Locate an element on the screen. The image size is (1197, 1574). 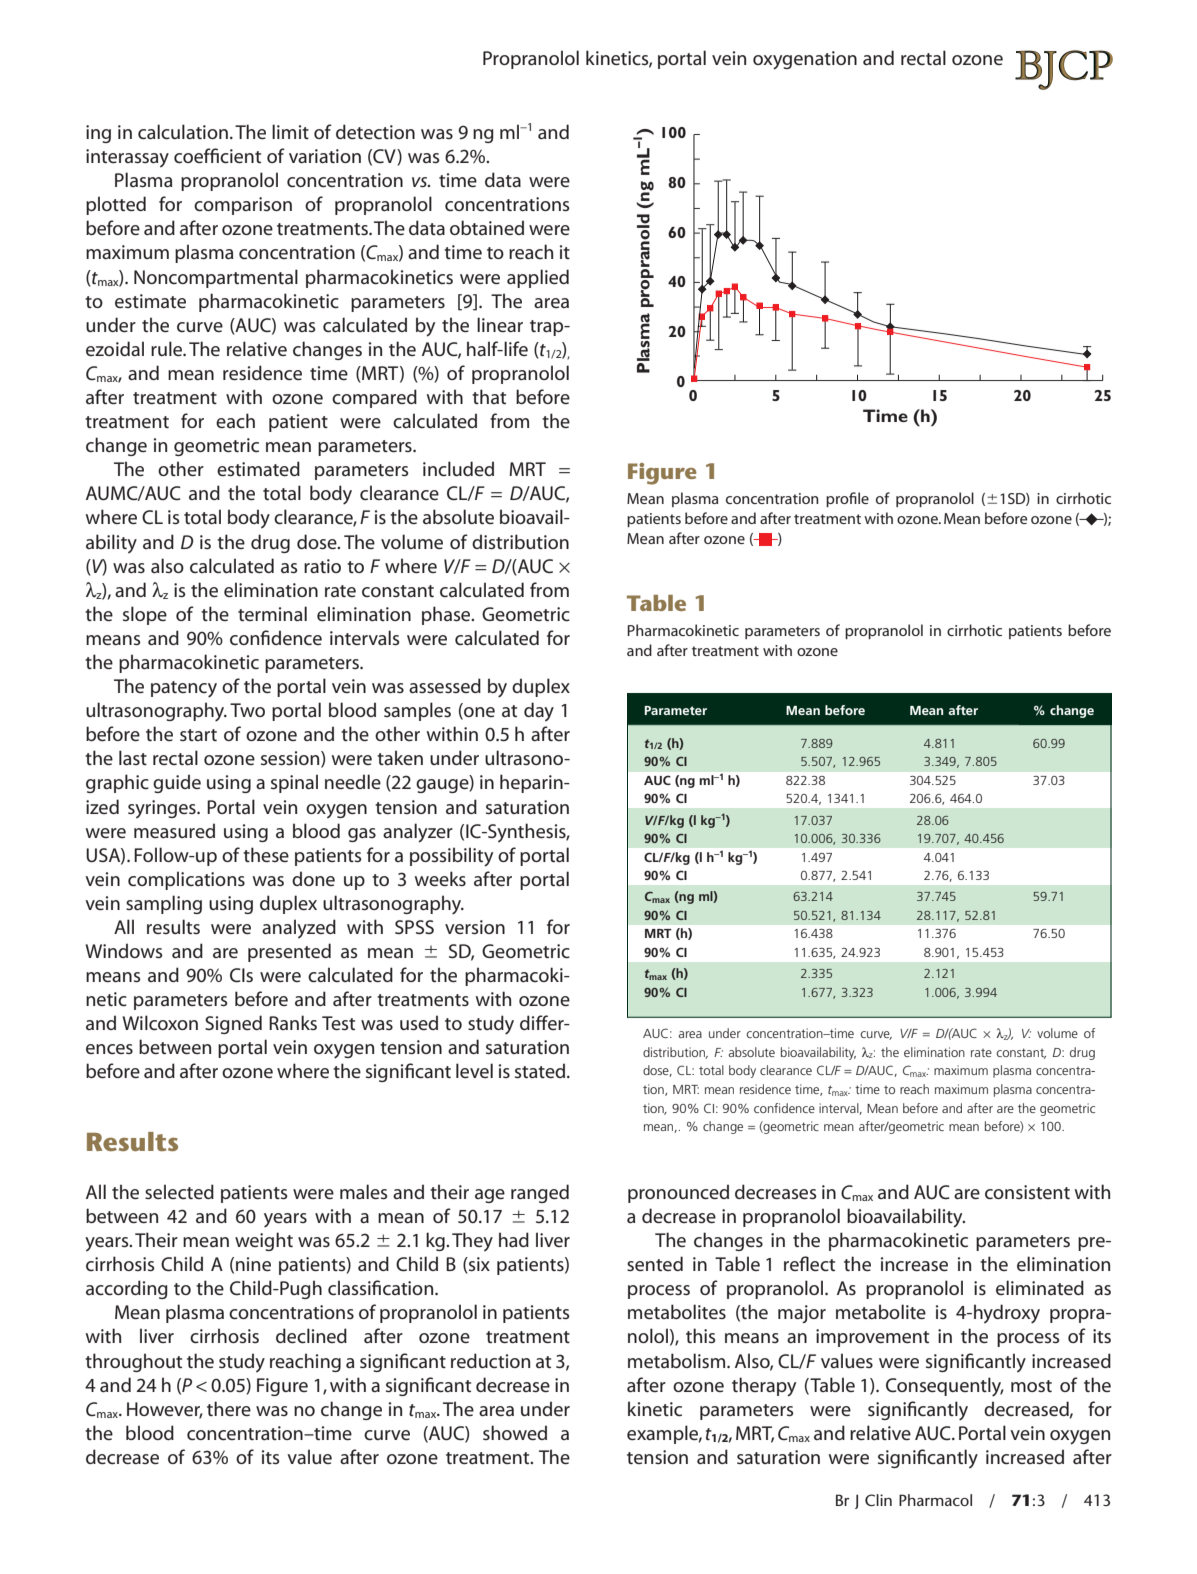
Pharmacol is located at coordinates (935, 1500).
